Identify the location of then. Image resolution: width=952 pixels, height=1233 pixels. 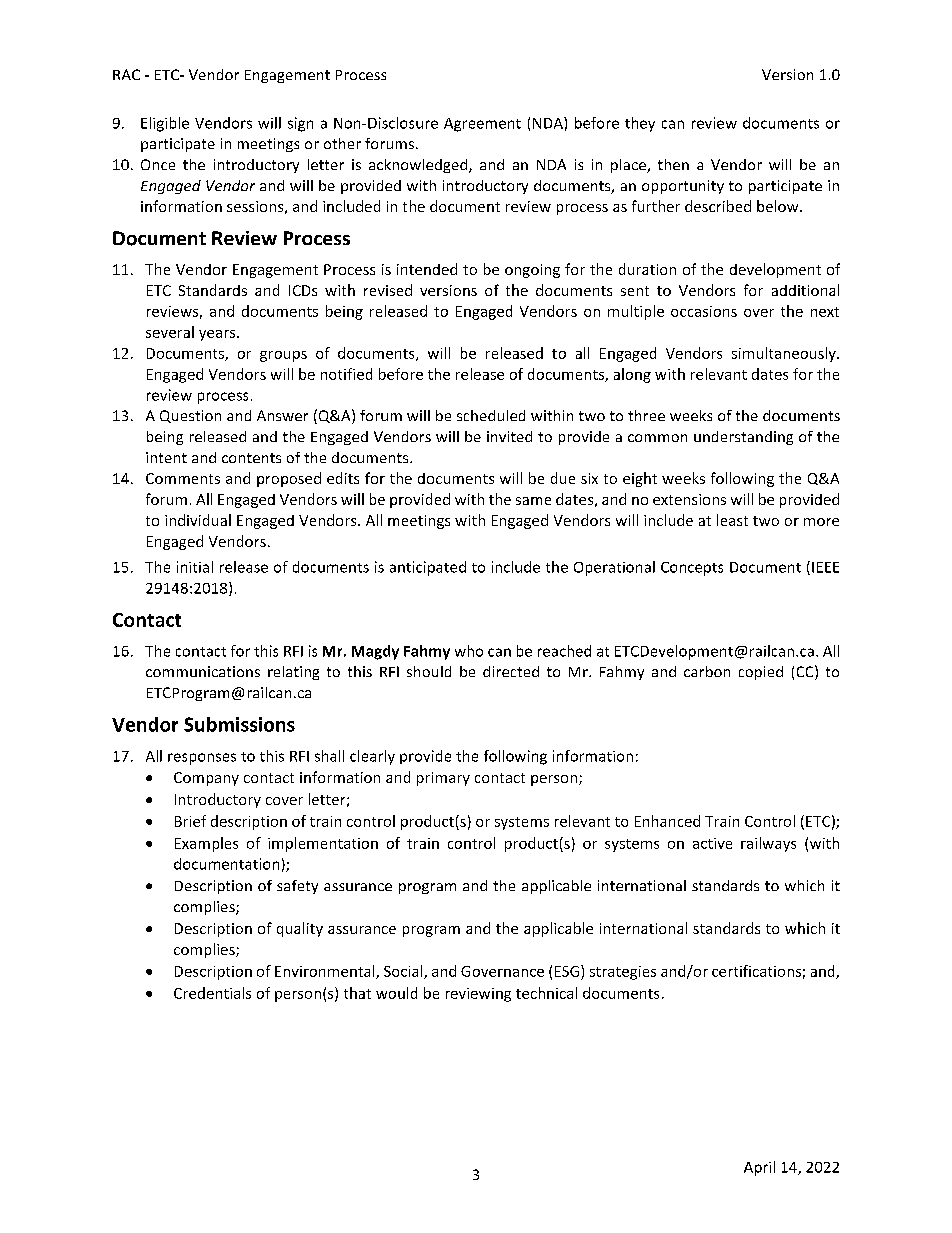
(673, 164).
